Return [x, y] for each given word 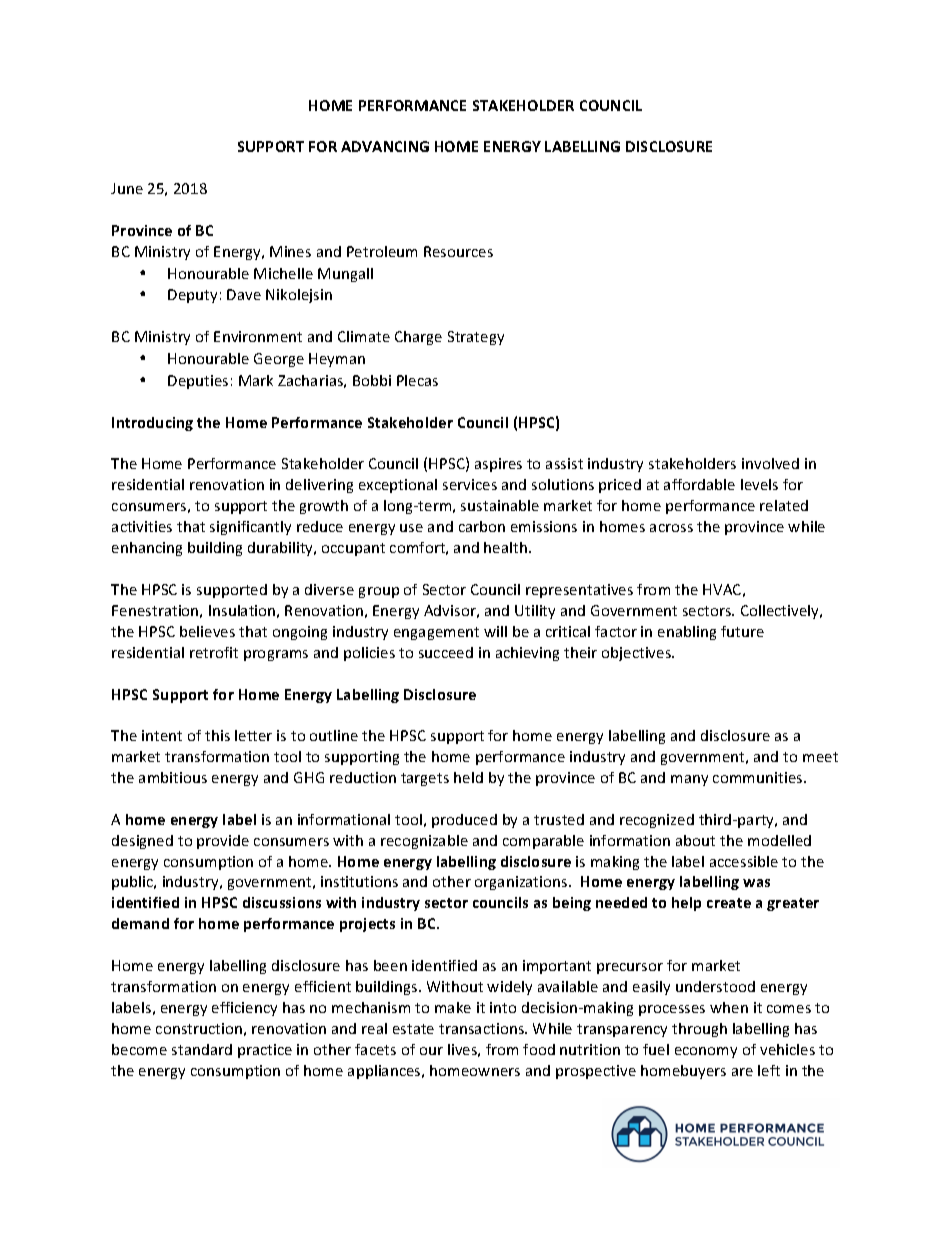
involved [770, 463]
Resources [458, 251]
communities [759, 777]
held [468, 777]
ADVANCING [385, 146]
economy [706, 1052]
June [127, 188]
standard [202, 1049]
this [217, 735]
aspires [498, 465]
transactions [482, 1028]
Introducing [152, 424]
